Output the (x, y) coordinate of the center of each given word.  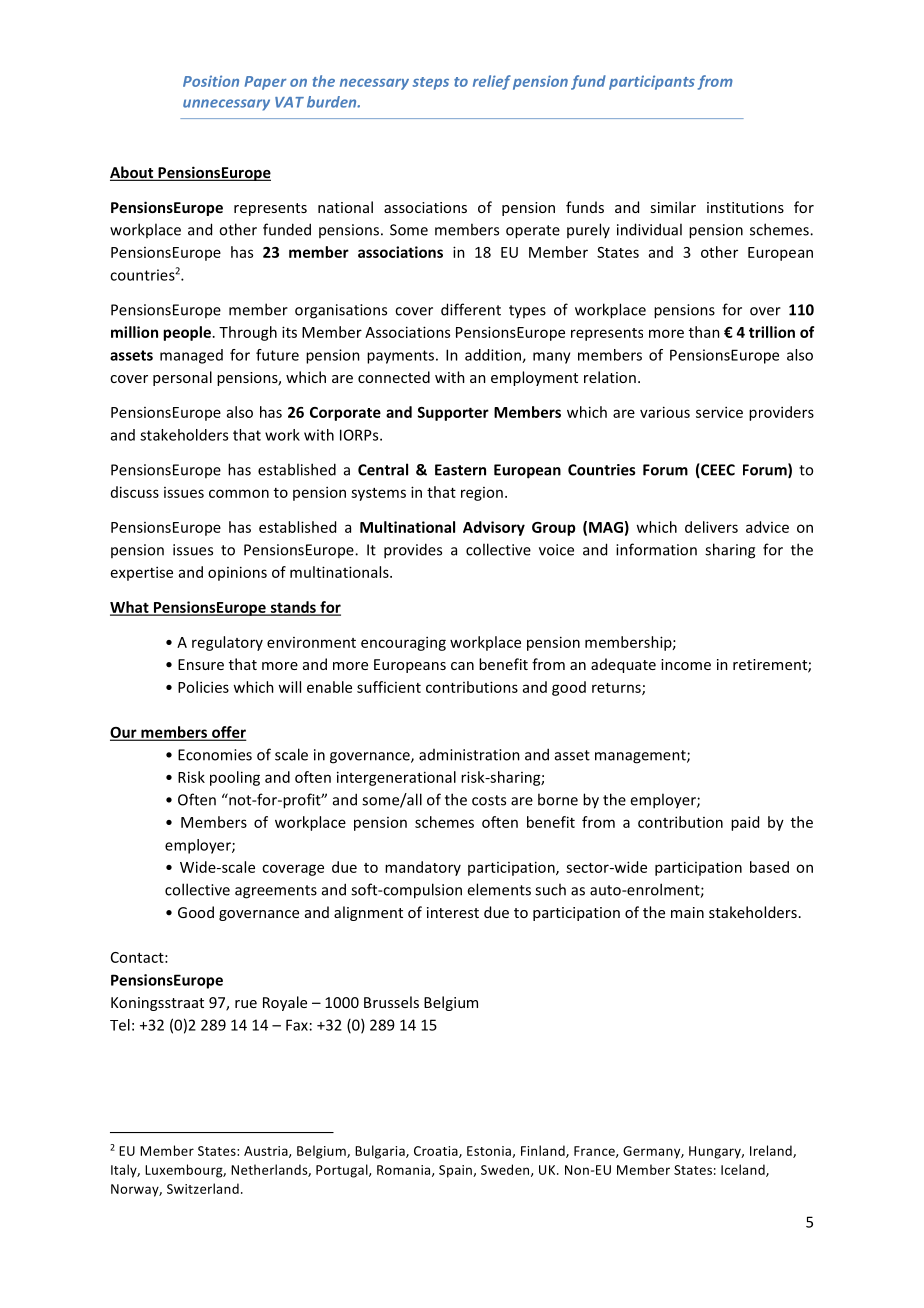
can (462, 666)
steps (430, 83)
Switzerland (203, 1188)
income (686, 664)
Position (211, 81)
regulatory (227, 643)
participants (652, 82)
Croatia (437, 1152)
